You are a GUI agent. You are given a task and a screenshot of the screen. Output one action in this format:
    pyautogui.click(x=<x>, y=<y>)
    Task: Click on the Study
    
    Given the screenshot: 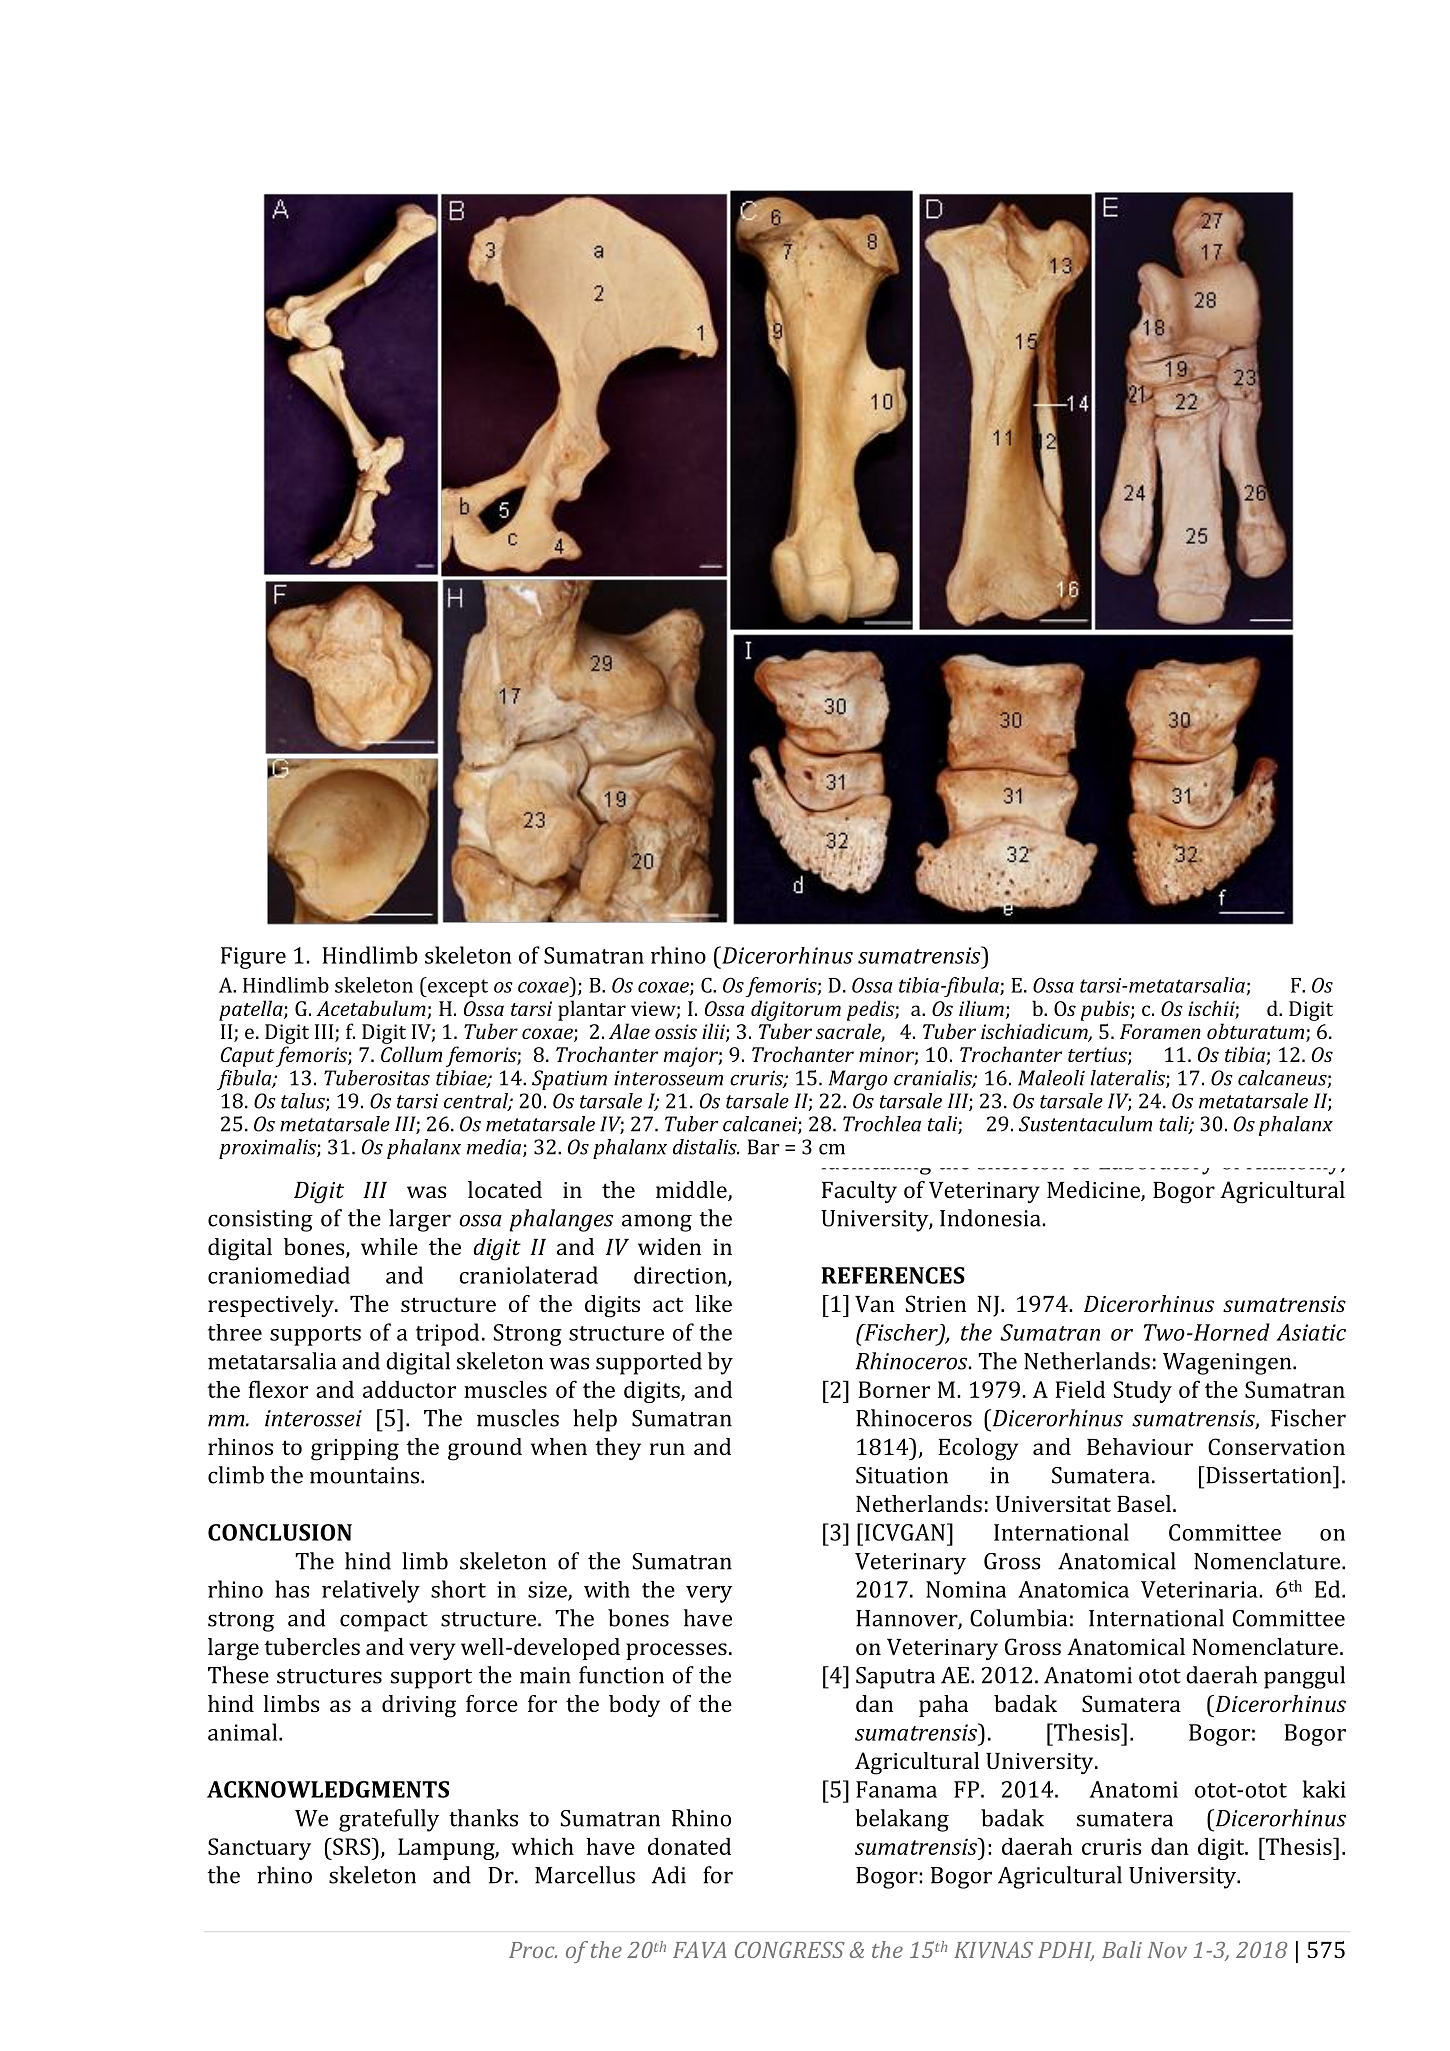 What is the action you would take?
    pyautogui.click(x=1143, y=1392)
